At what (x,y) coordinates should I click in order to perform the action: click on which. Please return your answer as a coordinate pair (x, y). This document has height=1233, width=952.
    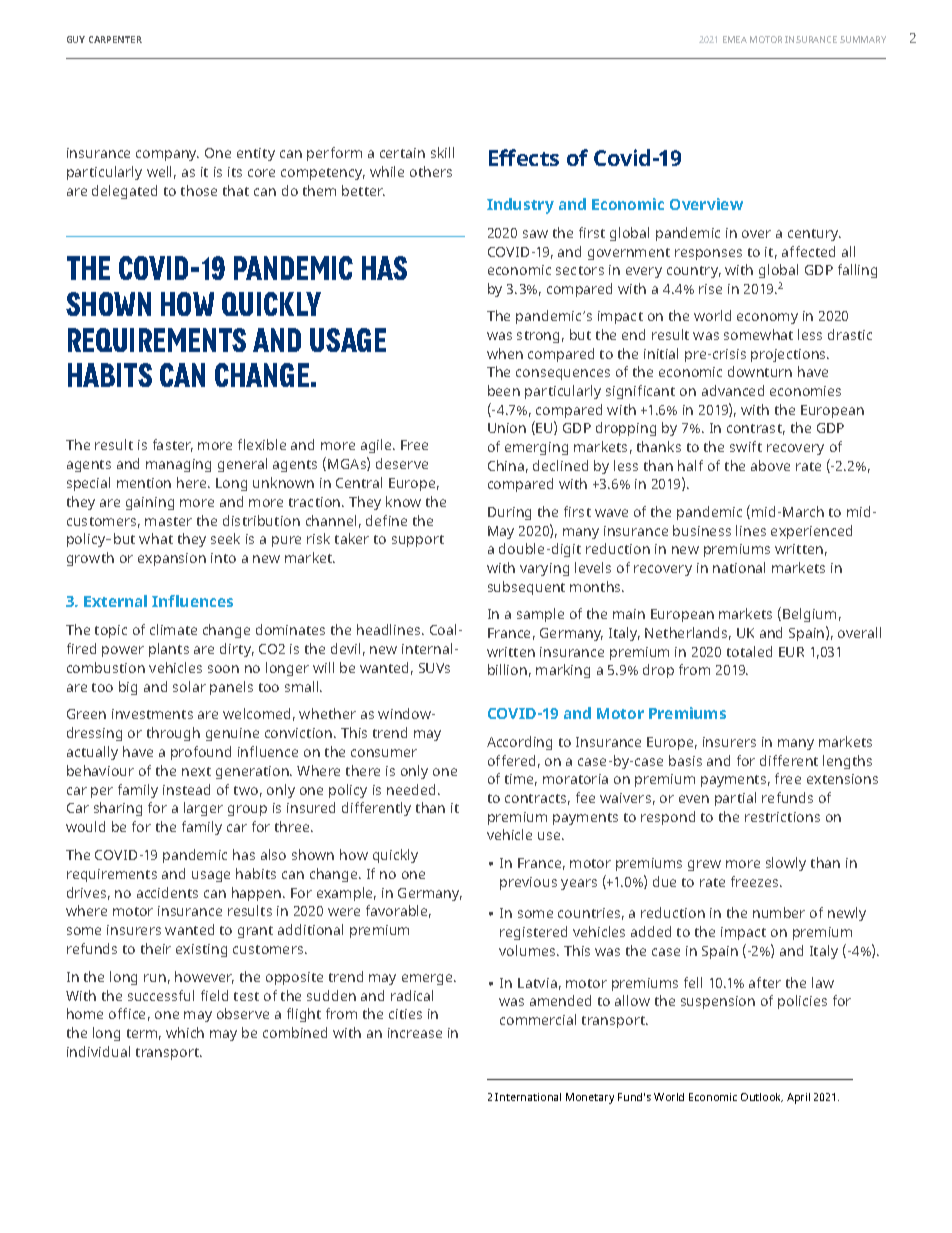
    Looking at the image, I should click on (185, 1032).
